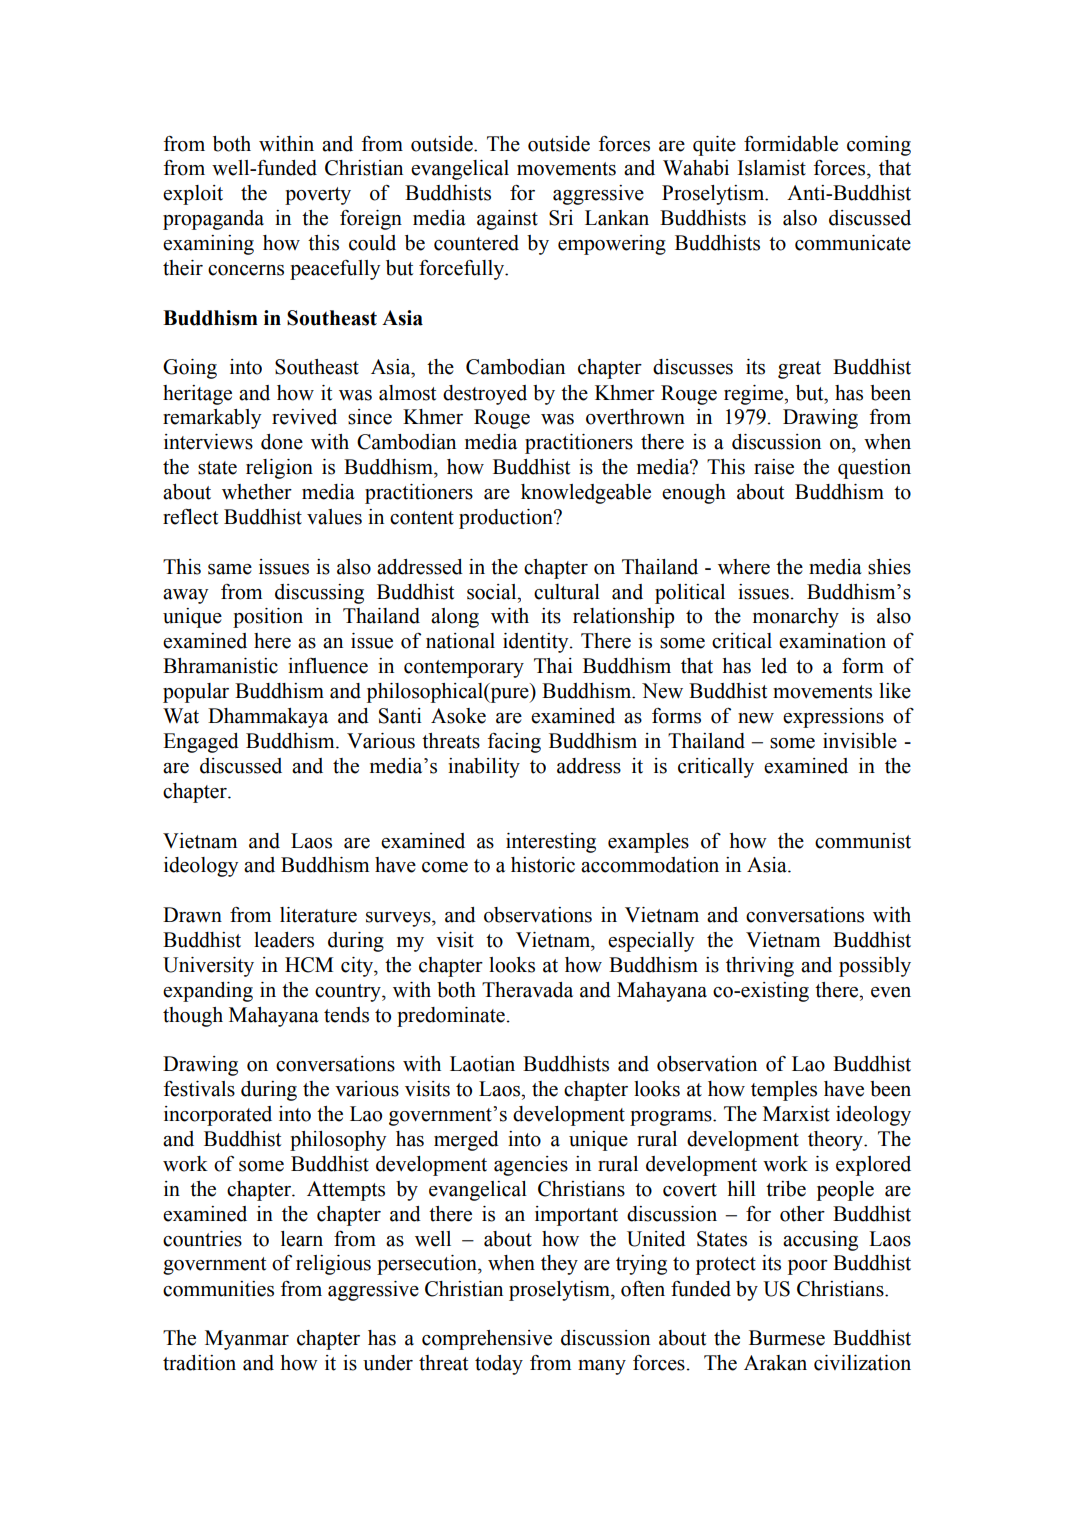 The width and height of the screenshot is (1073, 1518). What do you see at coordinates (247, 1340) in the screenshot?
I see `Myanmar` at bounding box center [247, 1340].
